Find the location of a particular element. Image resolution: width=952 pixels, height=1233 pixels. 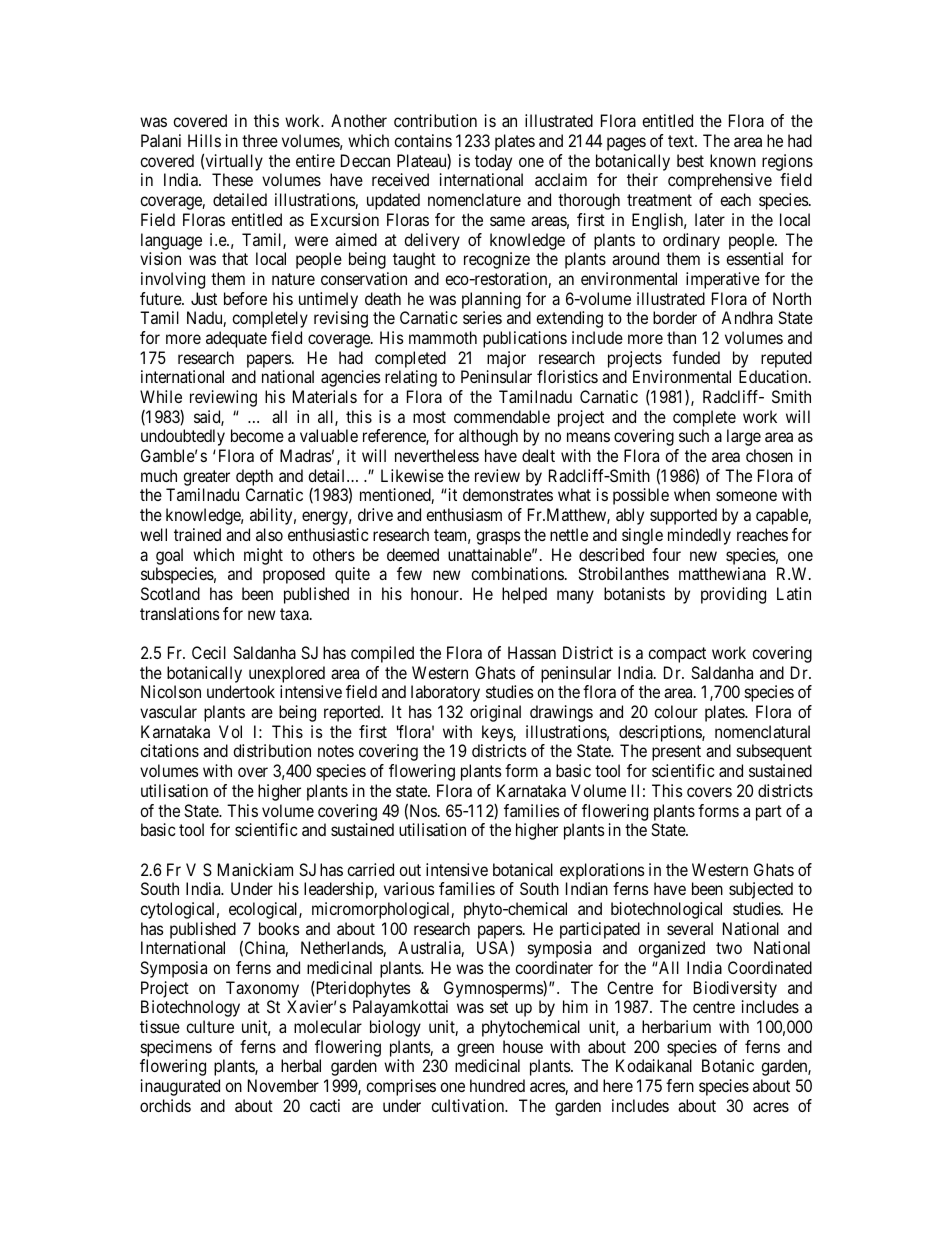

mindedly is located at coordinates (699, 536).
